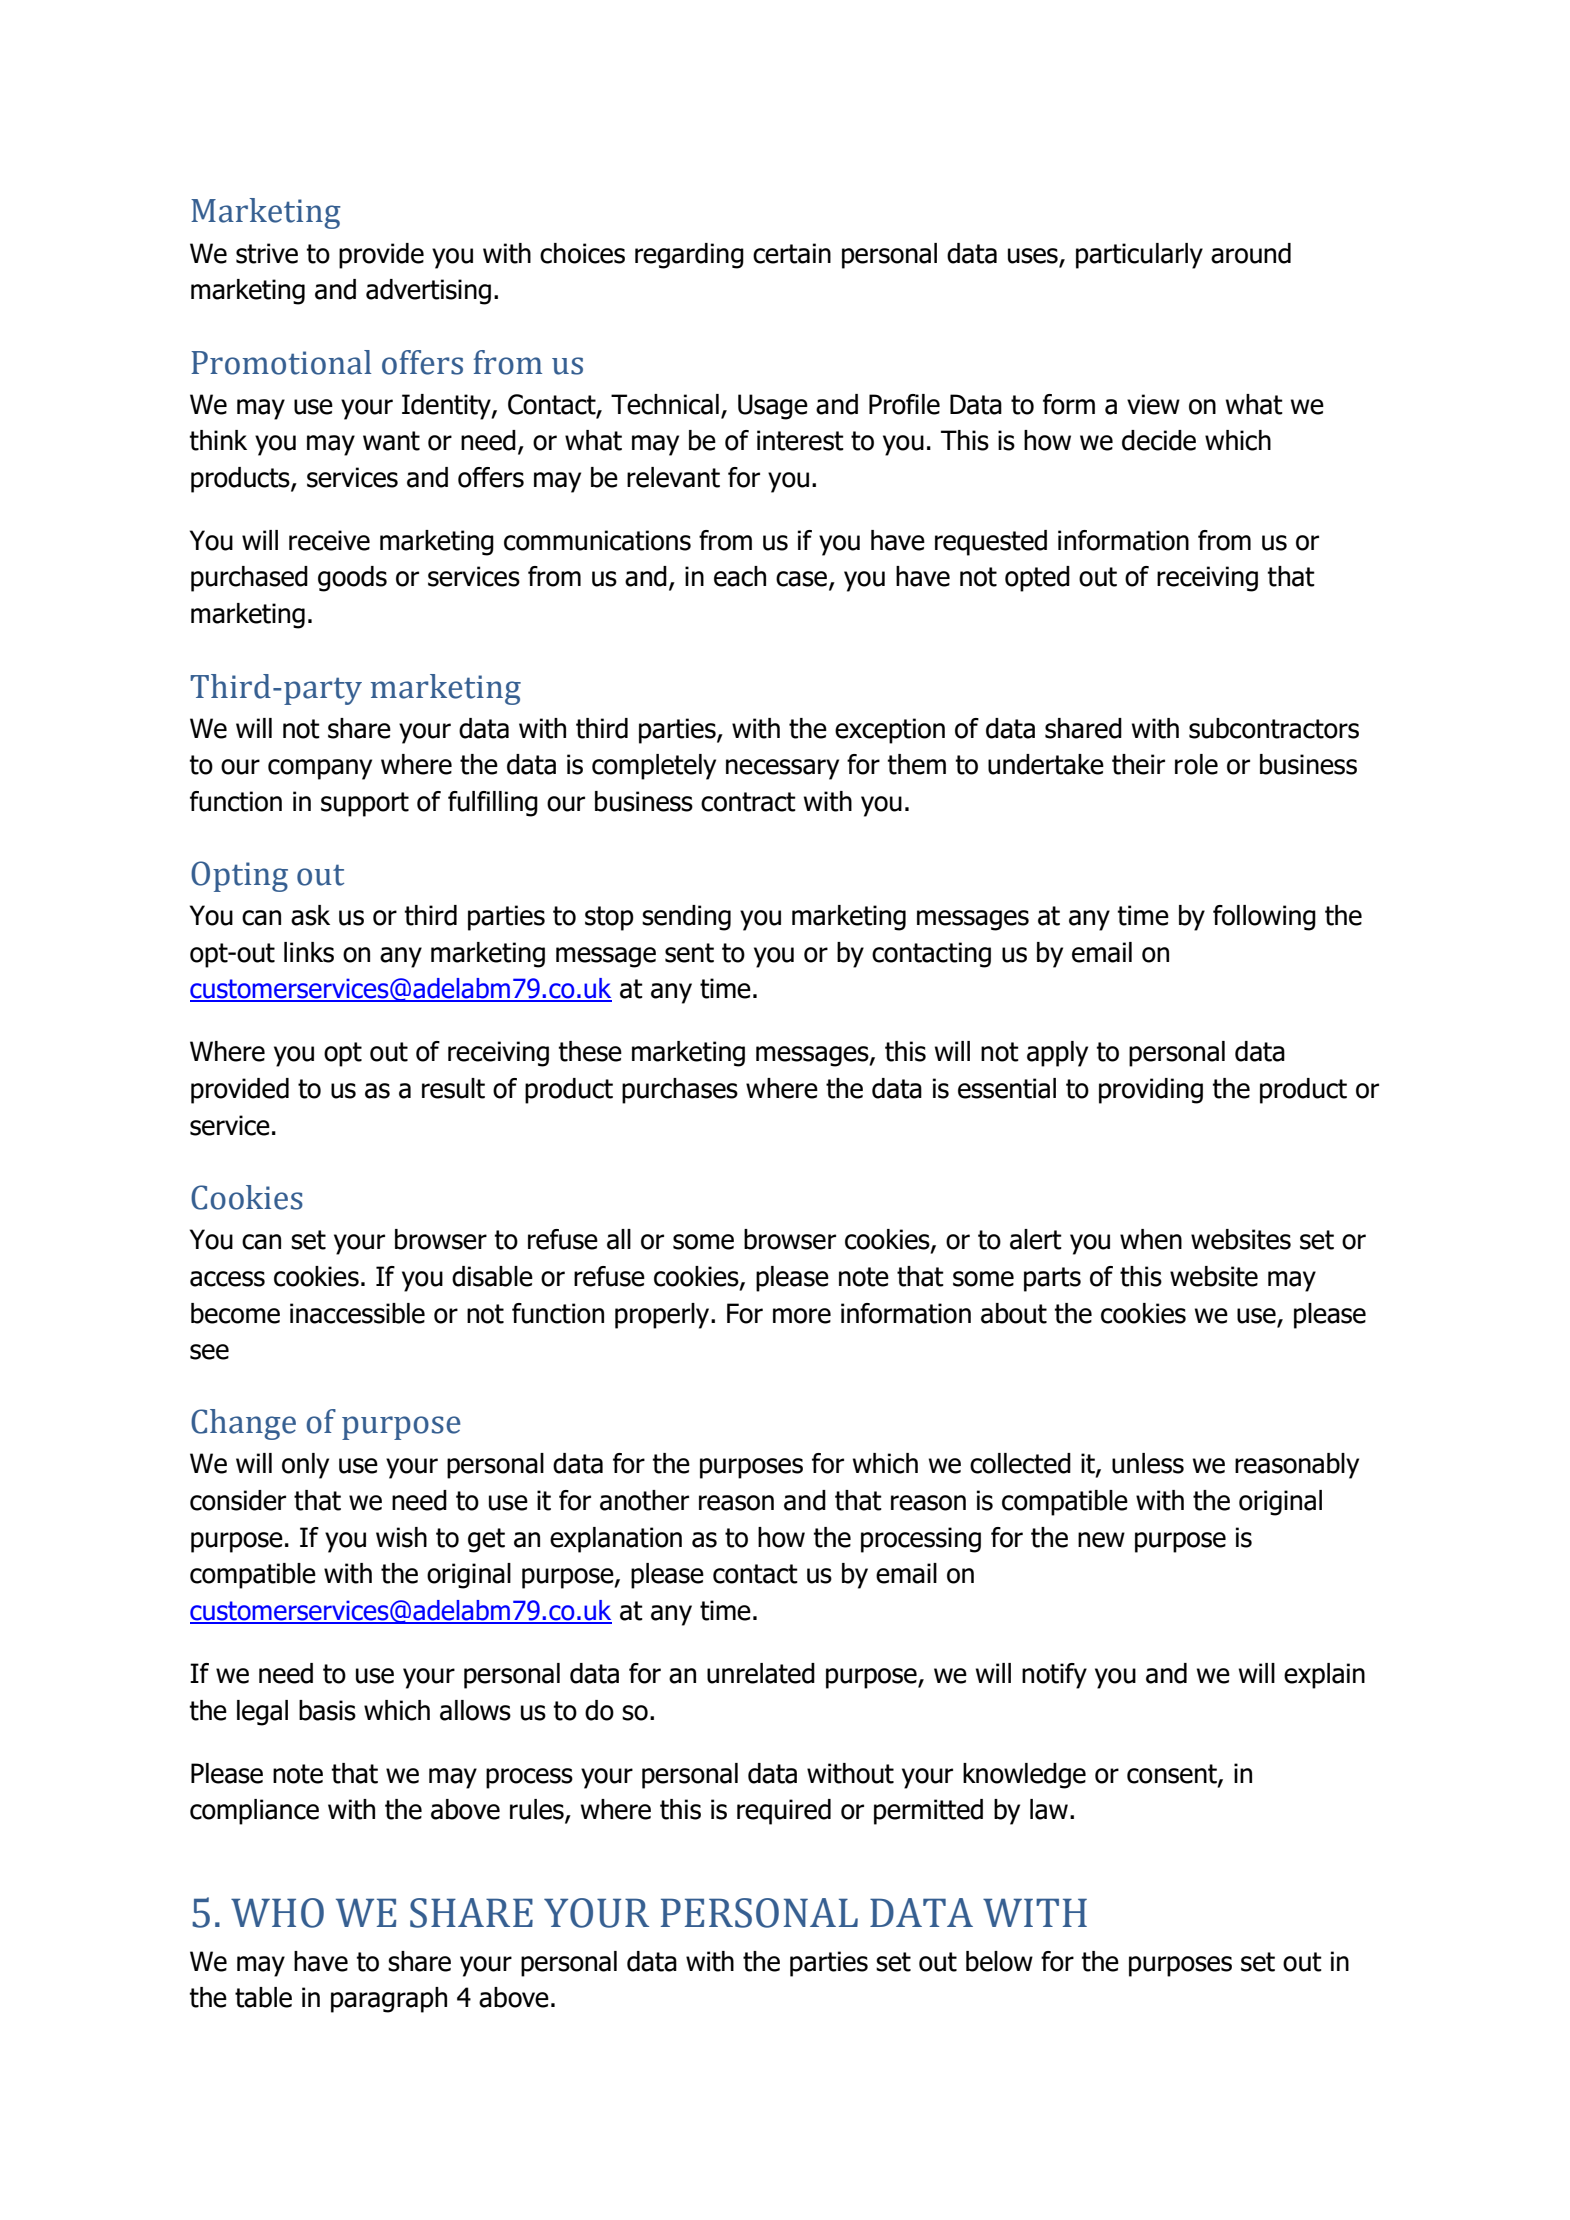 This page has height=2220, width=1570. I want to click on company, so click(320, 769).
